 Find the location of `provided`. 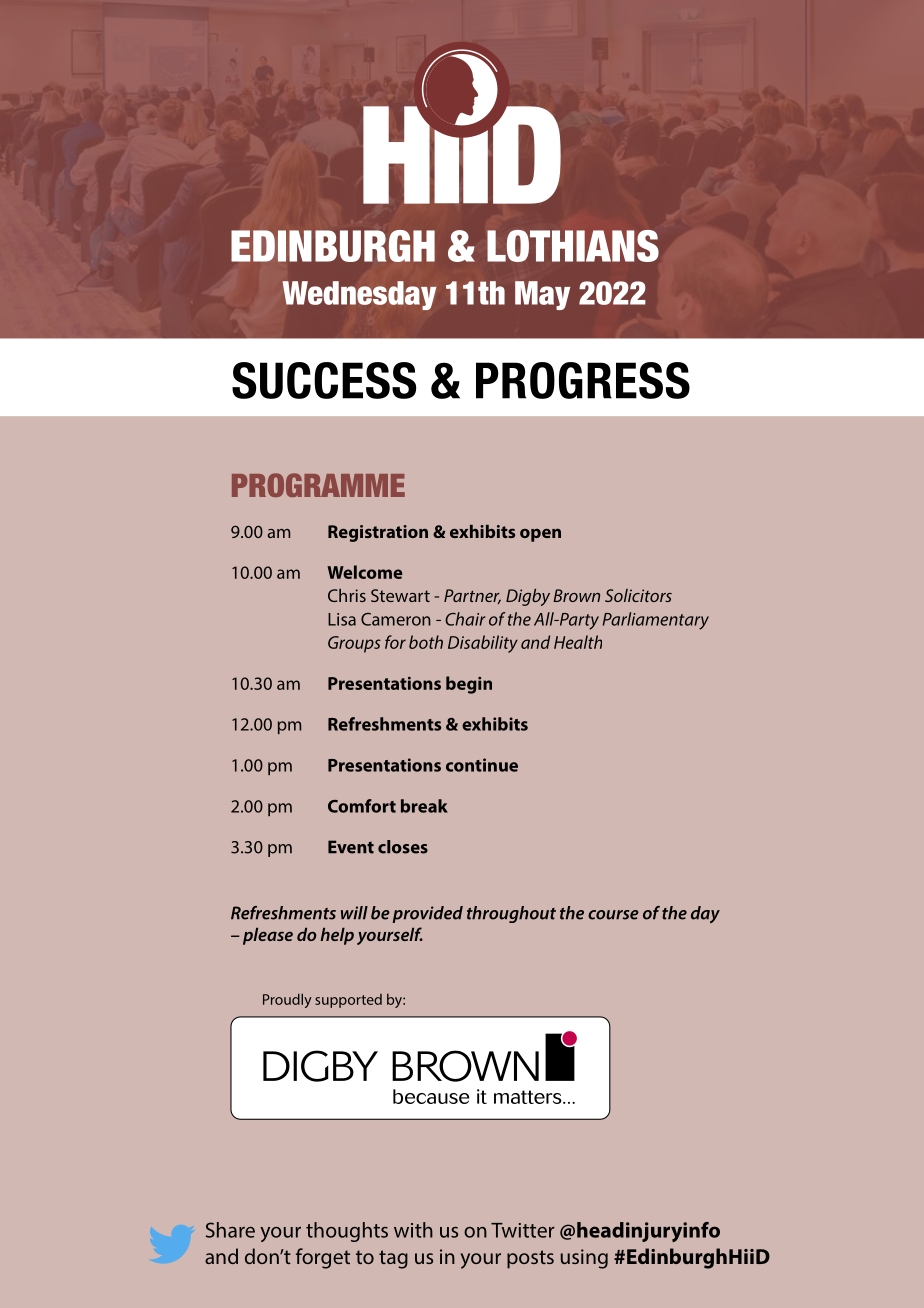

provided is located at coordinates (427, 914).
